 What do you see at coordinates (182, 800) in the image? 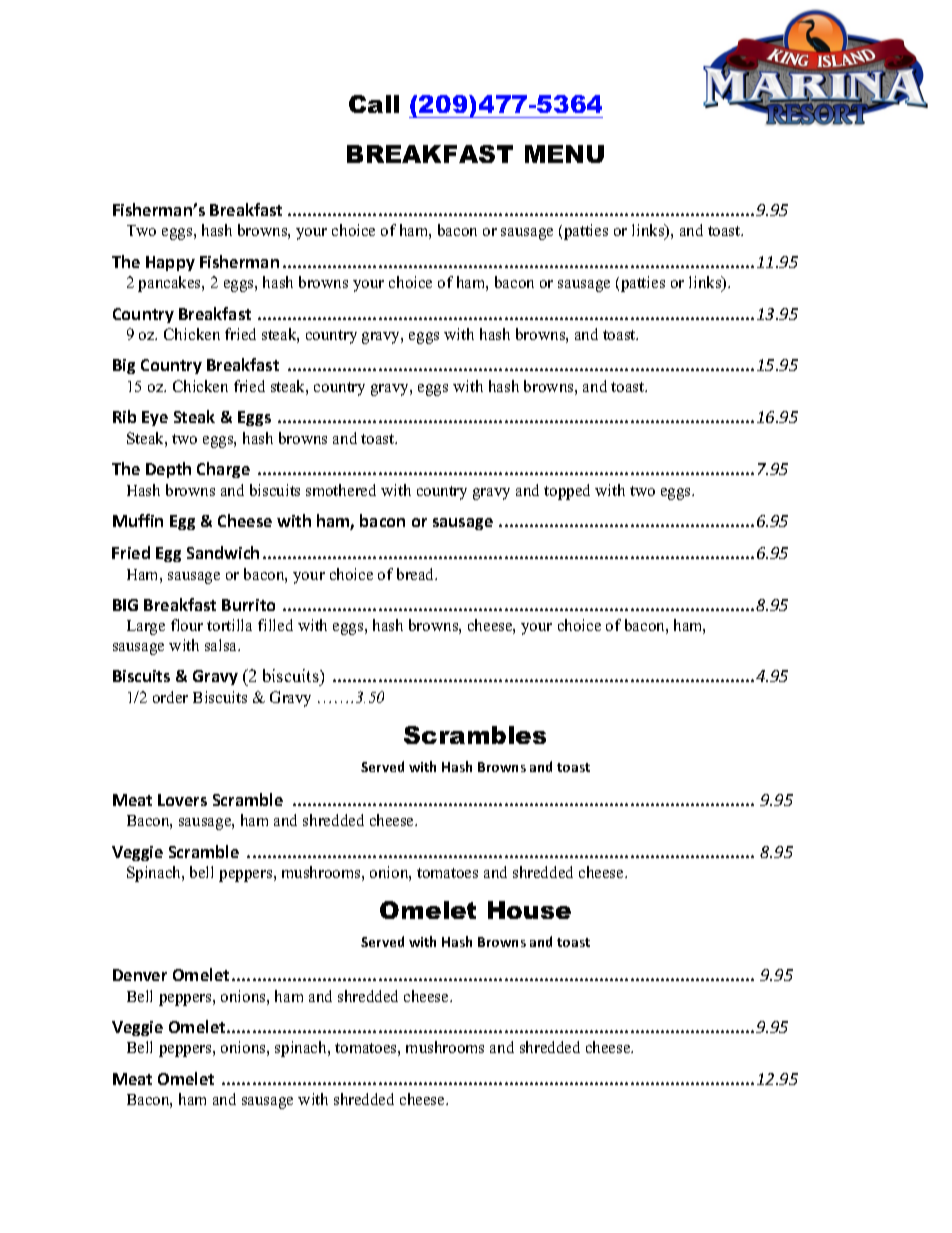
I see `Lovers` at bounding box center [182, 800].
